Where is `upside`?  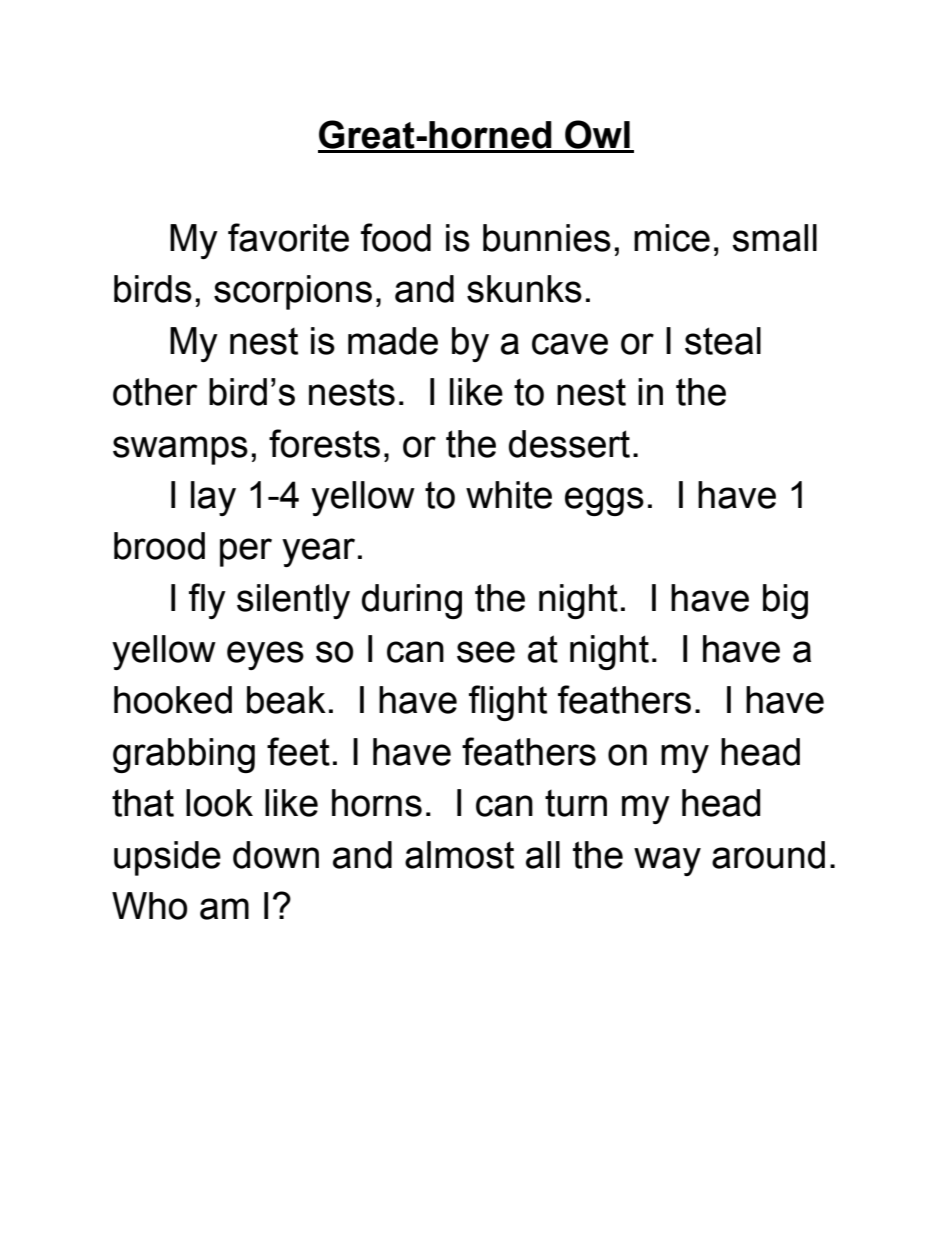 upside is located at coordinates (167, 858).
